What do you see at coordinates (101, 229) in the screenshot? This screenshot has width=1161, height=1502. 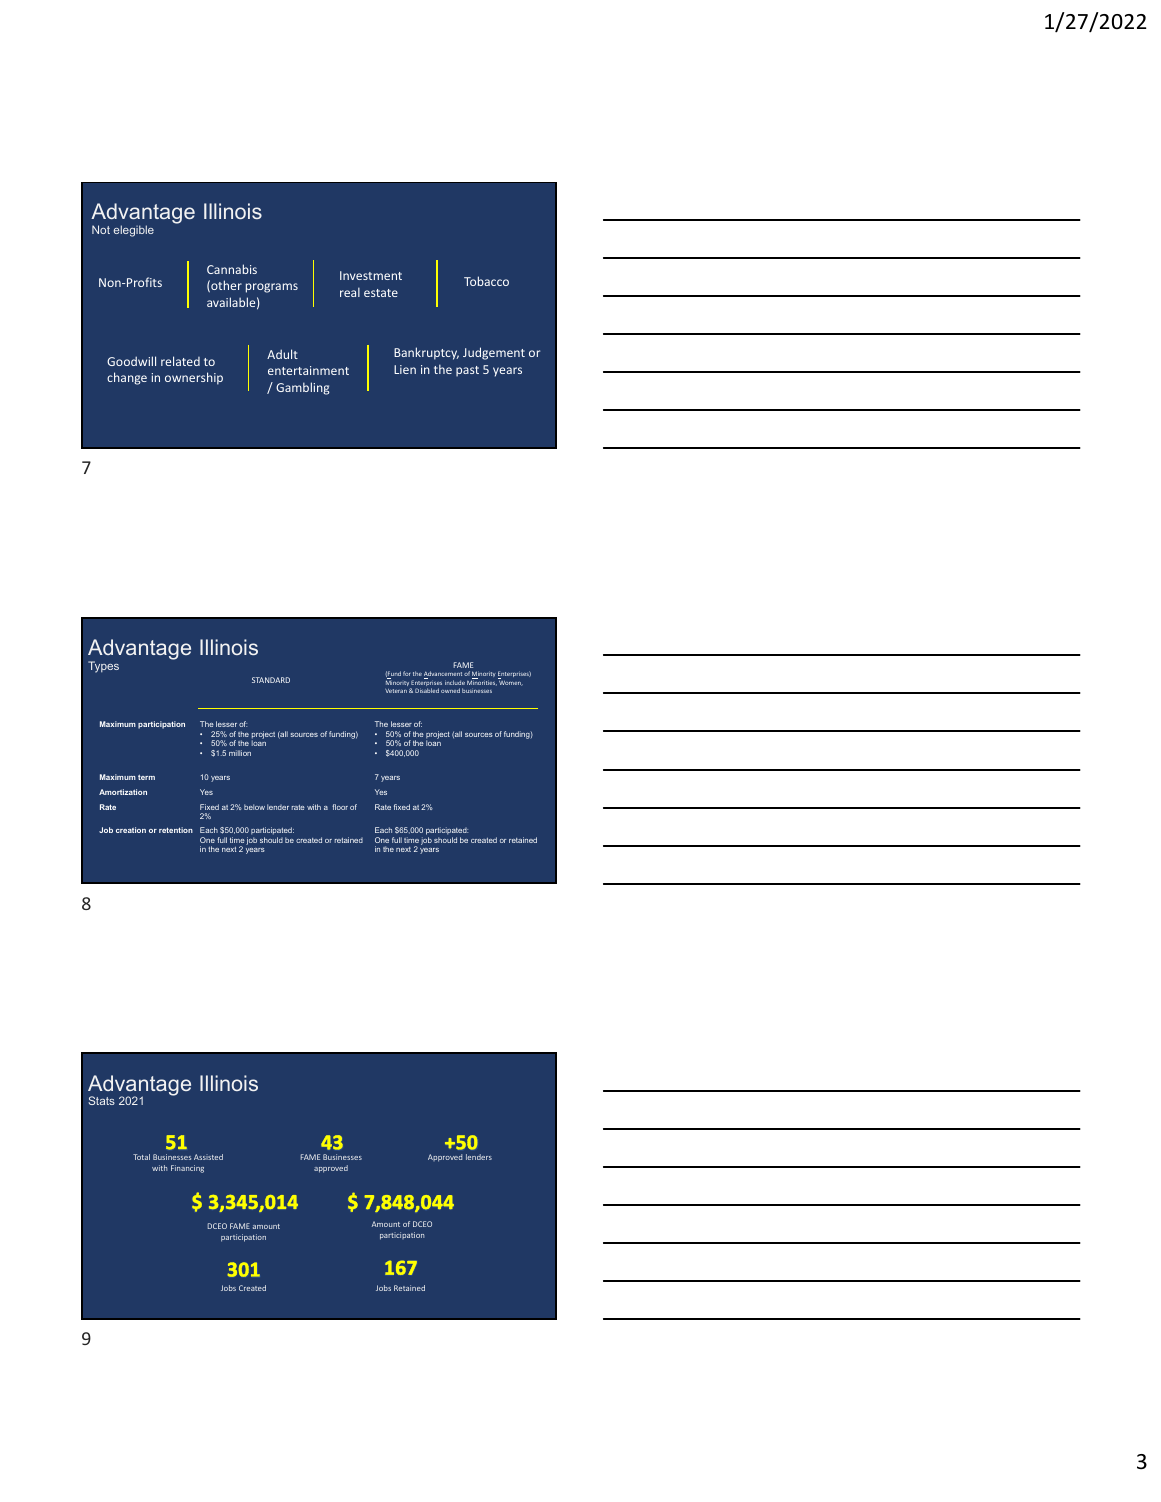 I see `Not` at bounding box center [101, 229].
